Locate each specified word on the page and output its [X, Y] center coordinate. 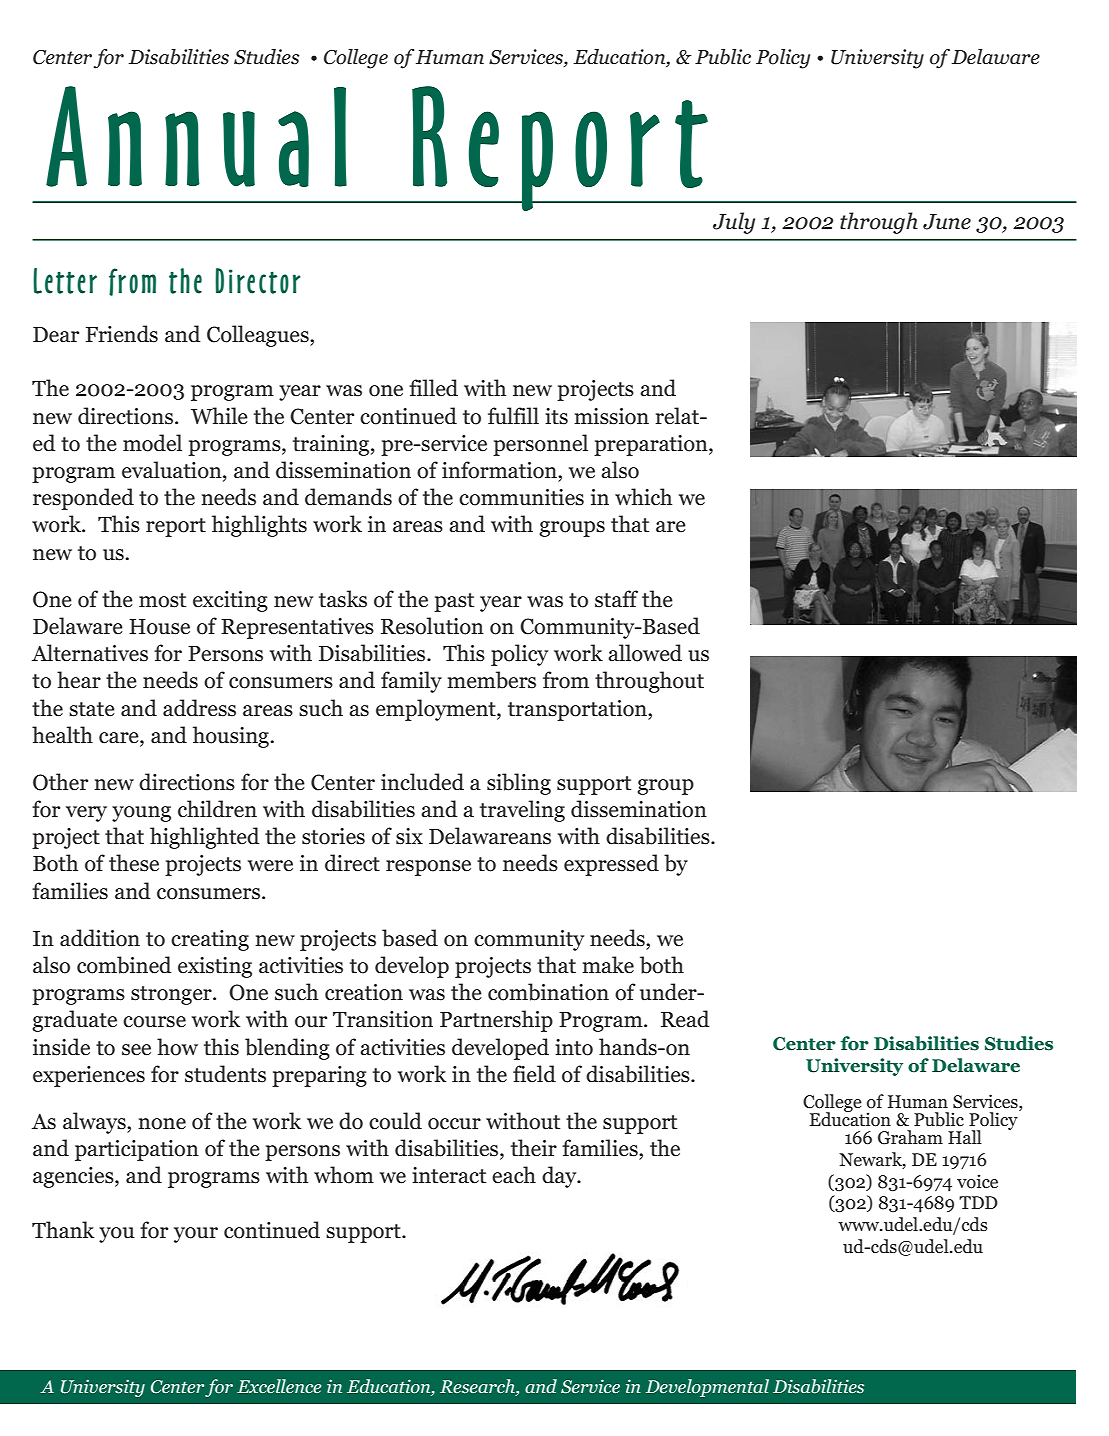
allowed [645, 653]
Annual [196, 136]
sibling [519, 784]
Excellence [279, 1386]
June [947, 222]
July [734, 223]
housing [231, 737]
